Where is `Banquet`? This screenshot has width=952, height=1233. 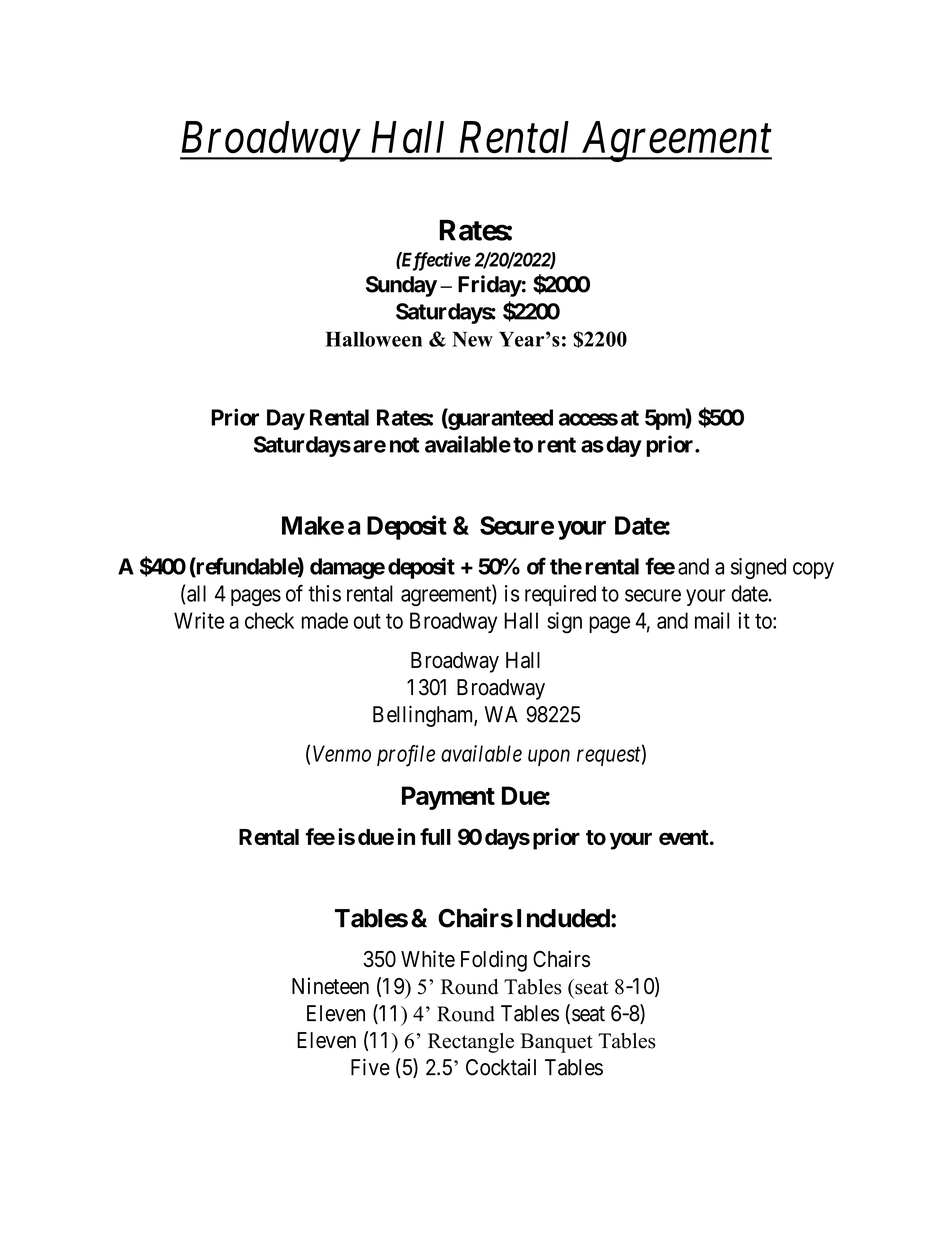
Banquet is located at coordinates (557, 1043).
